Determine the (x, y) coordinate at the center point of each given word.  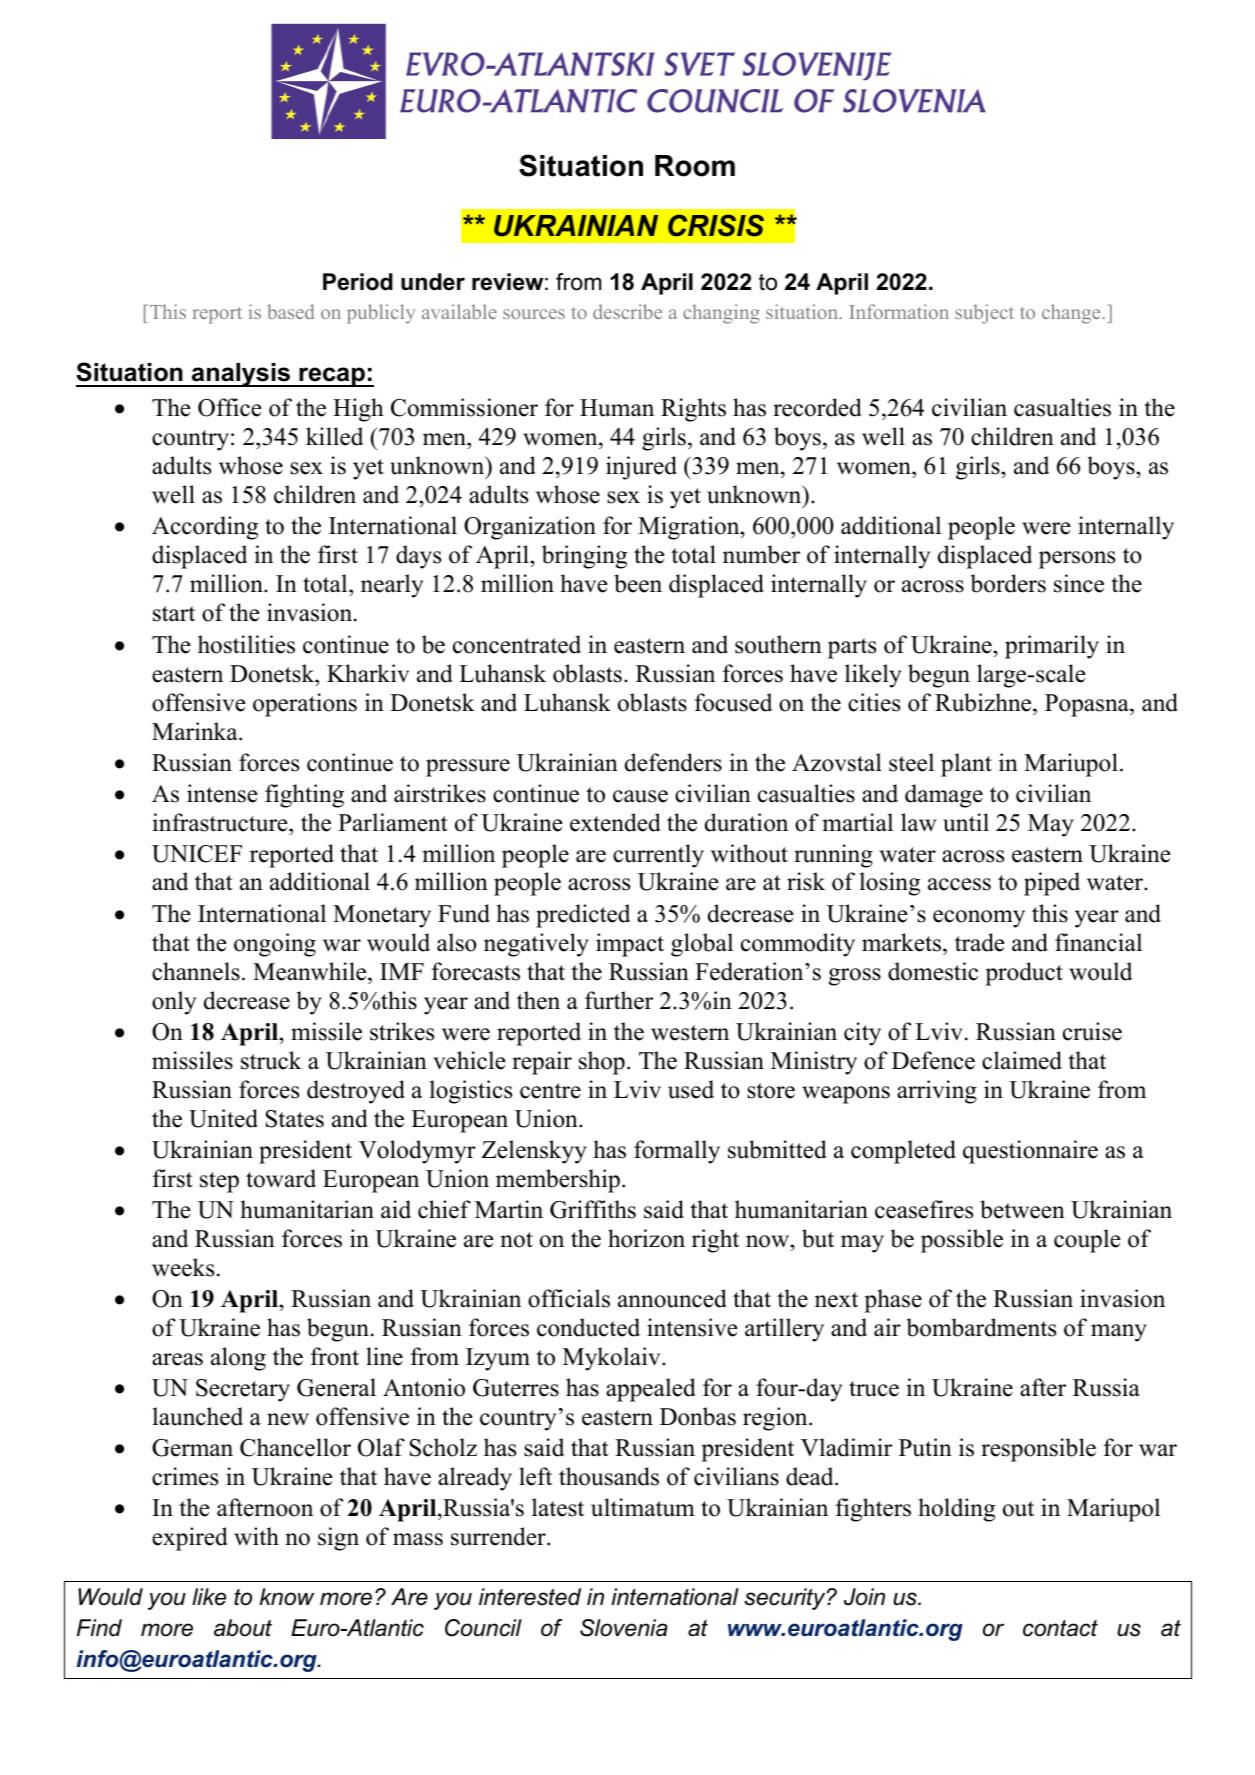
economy (979, 919)
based (290, 311)
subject (984, 314)
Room (695, 166)
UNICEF (197, 854)
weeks (183, 1267)
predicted (583, 916)
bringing (584, 557)
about (243, 1628)
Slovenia (624, 1628)
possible (962, 1241)
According (205, 528)
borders (1008, 583)
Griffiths (593, 1209)
